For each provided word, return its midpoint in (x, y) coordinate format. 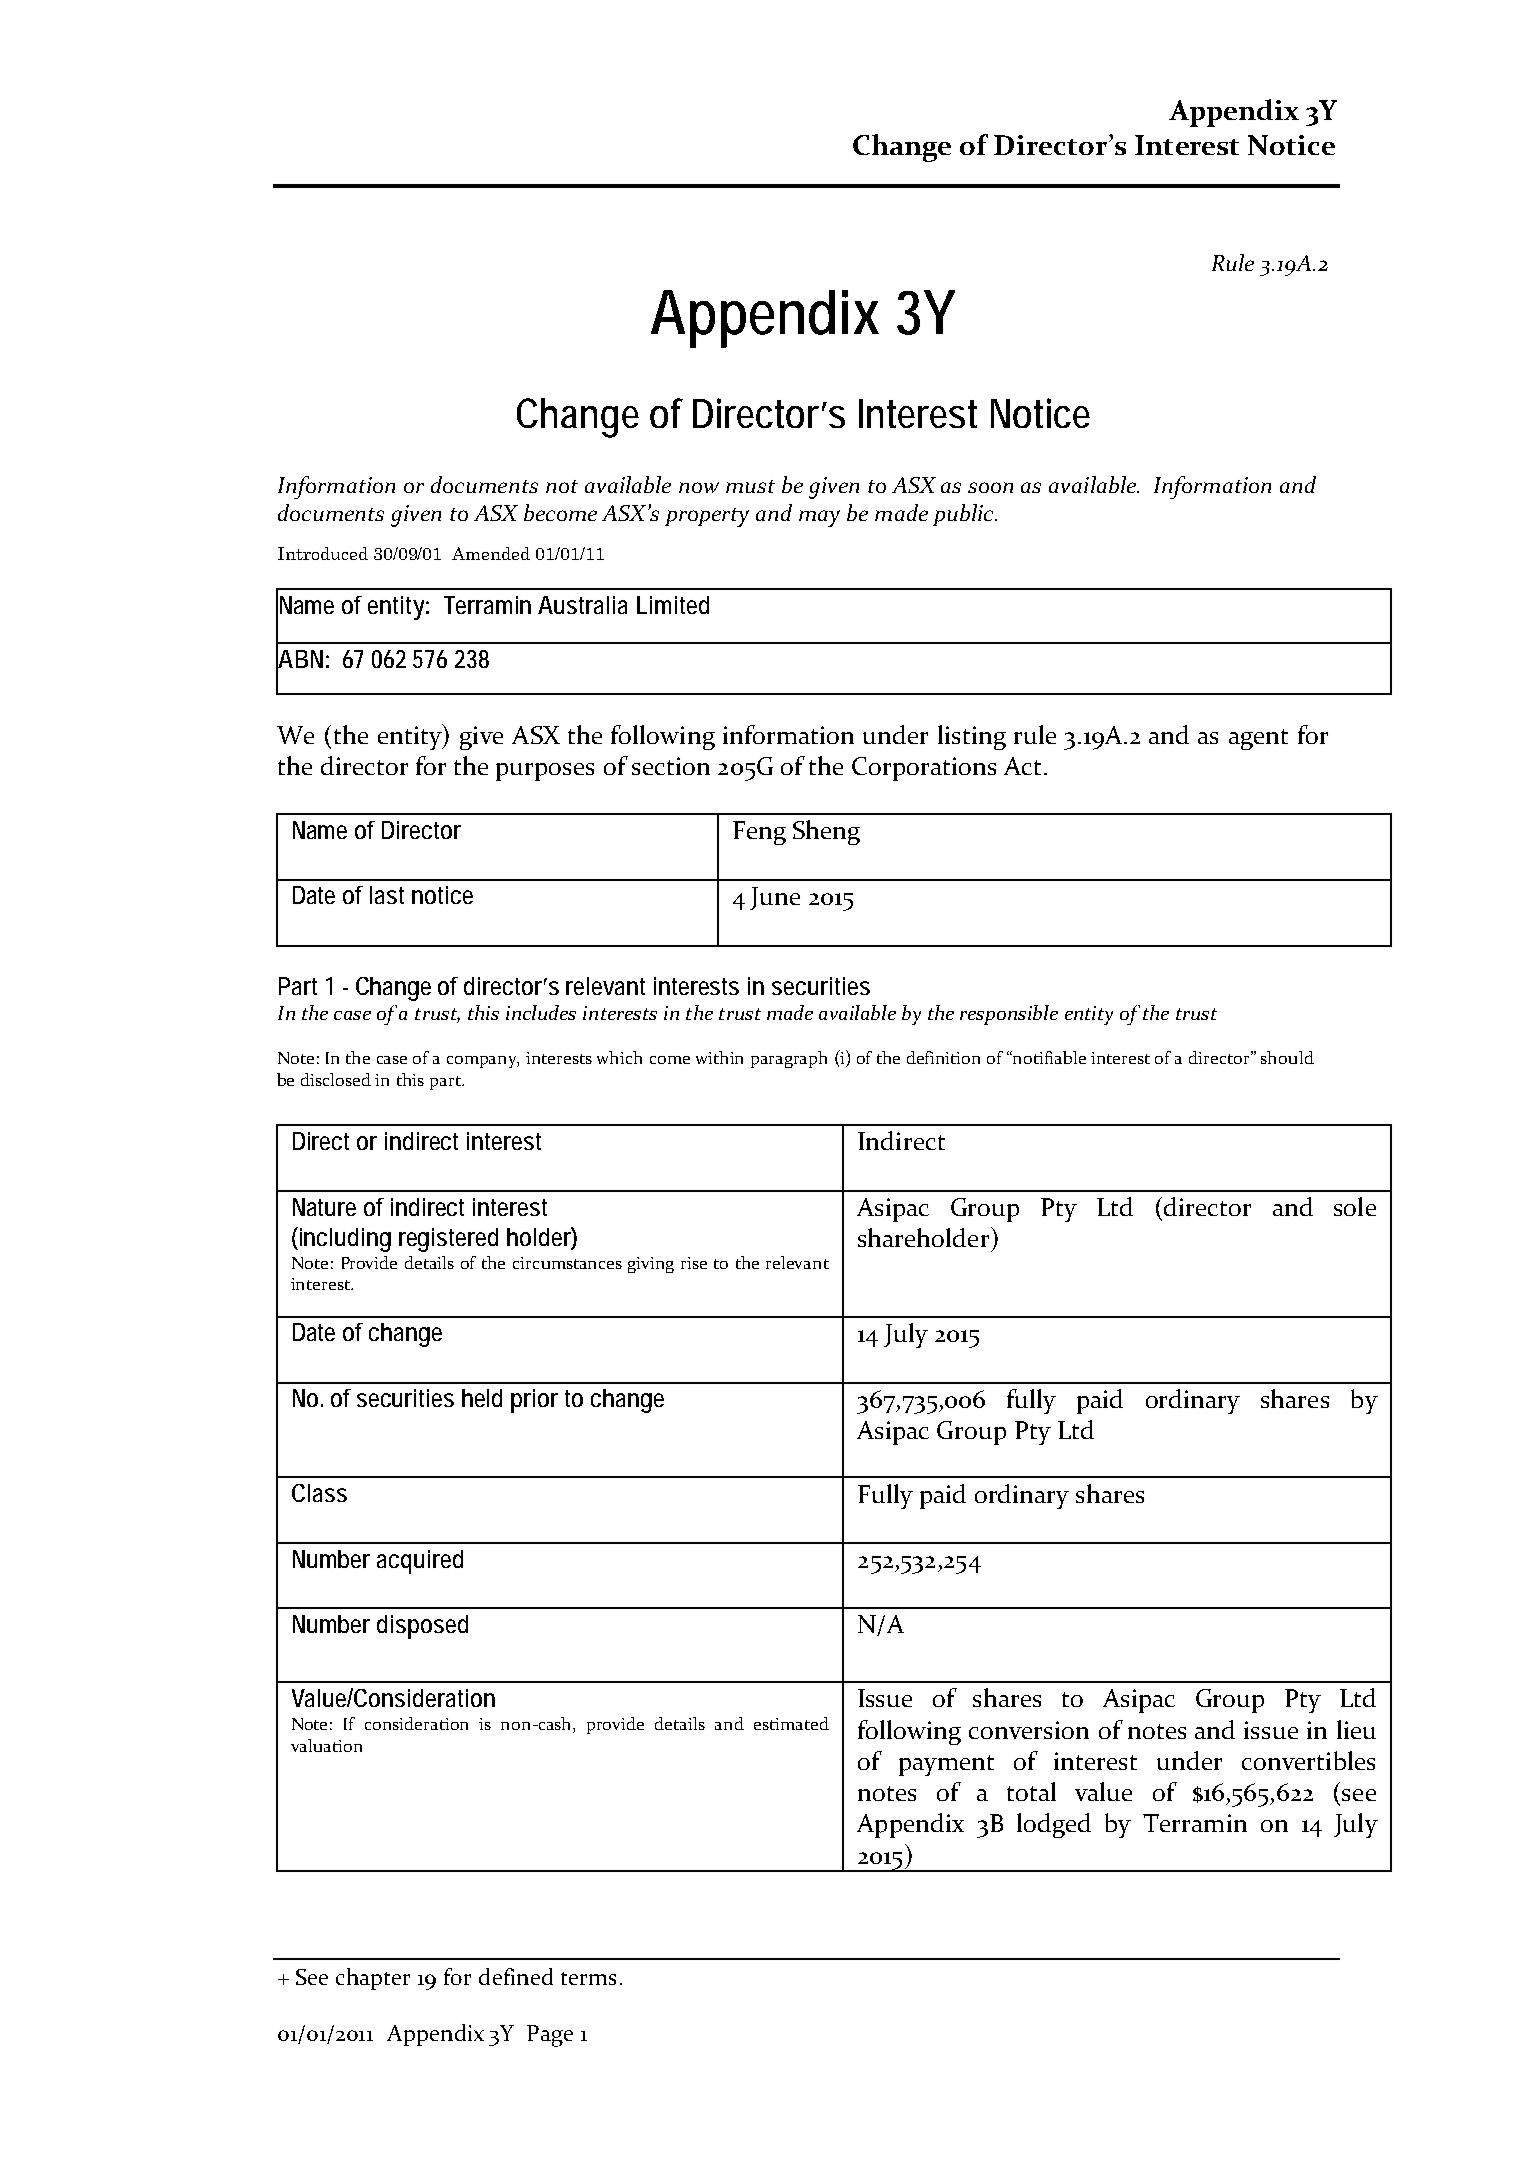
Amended (491, 553)
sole (1355, 1206)
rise (694, 1263)
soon (990, 487)
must (750, 486)
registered (448, 1240)
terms (588, 1978)
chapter (373, 1979)
